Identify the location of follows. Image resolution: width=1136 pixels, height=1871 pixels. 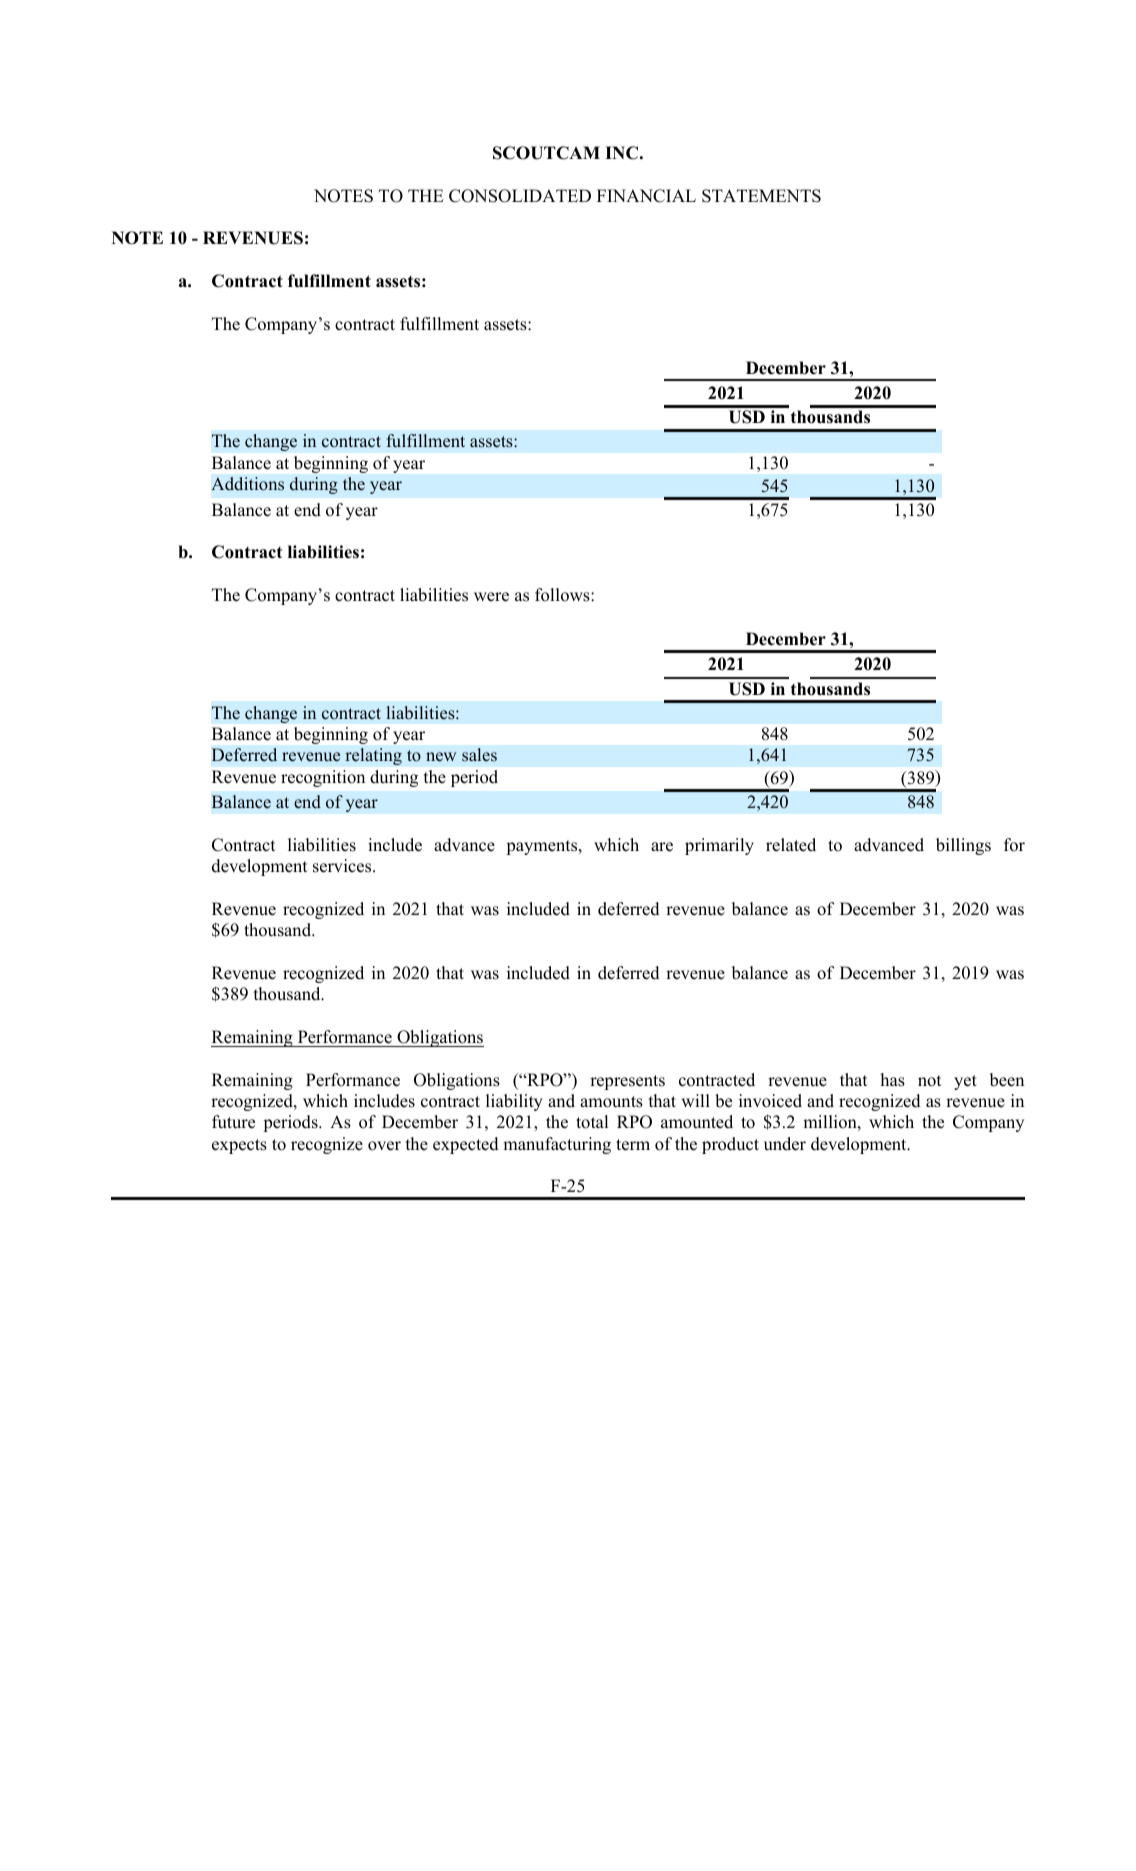
(563, 595).
